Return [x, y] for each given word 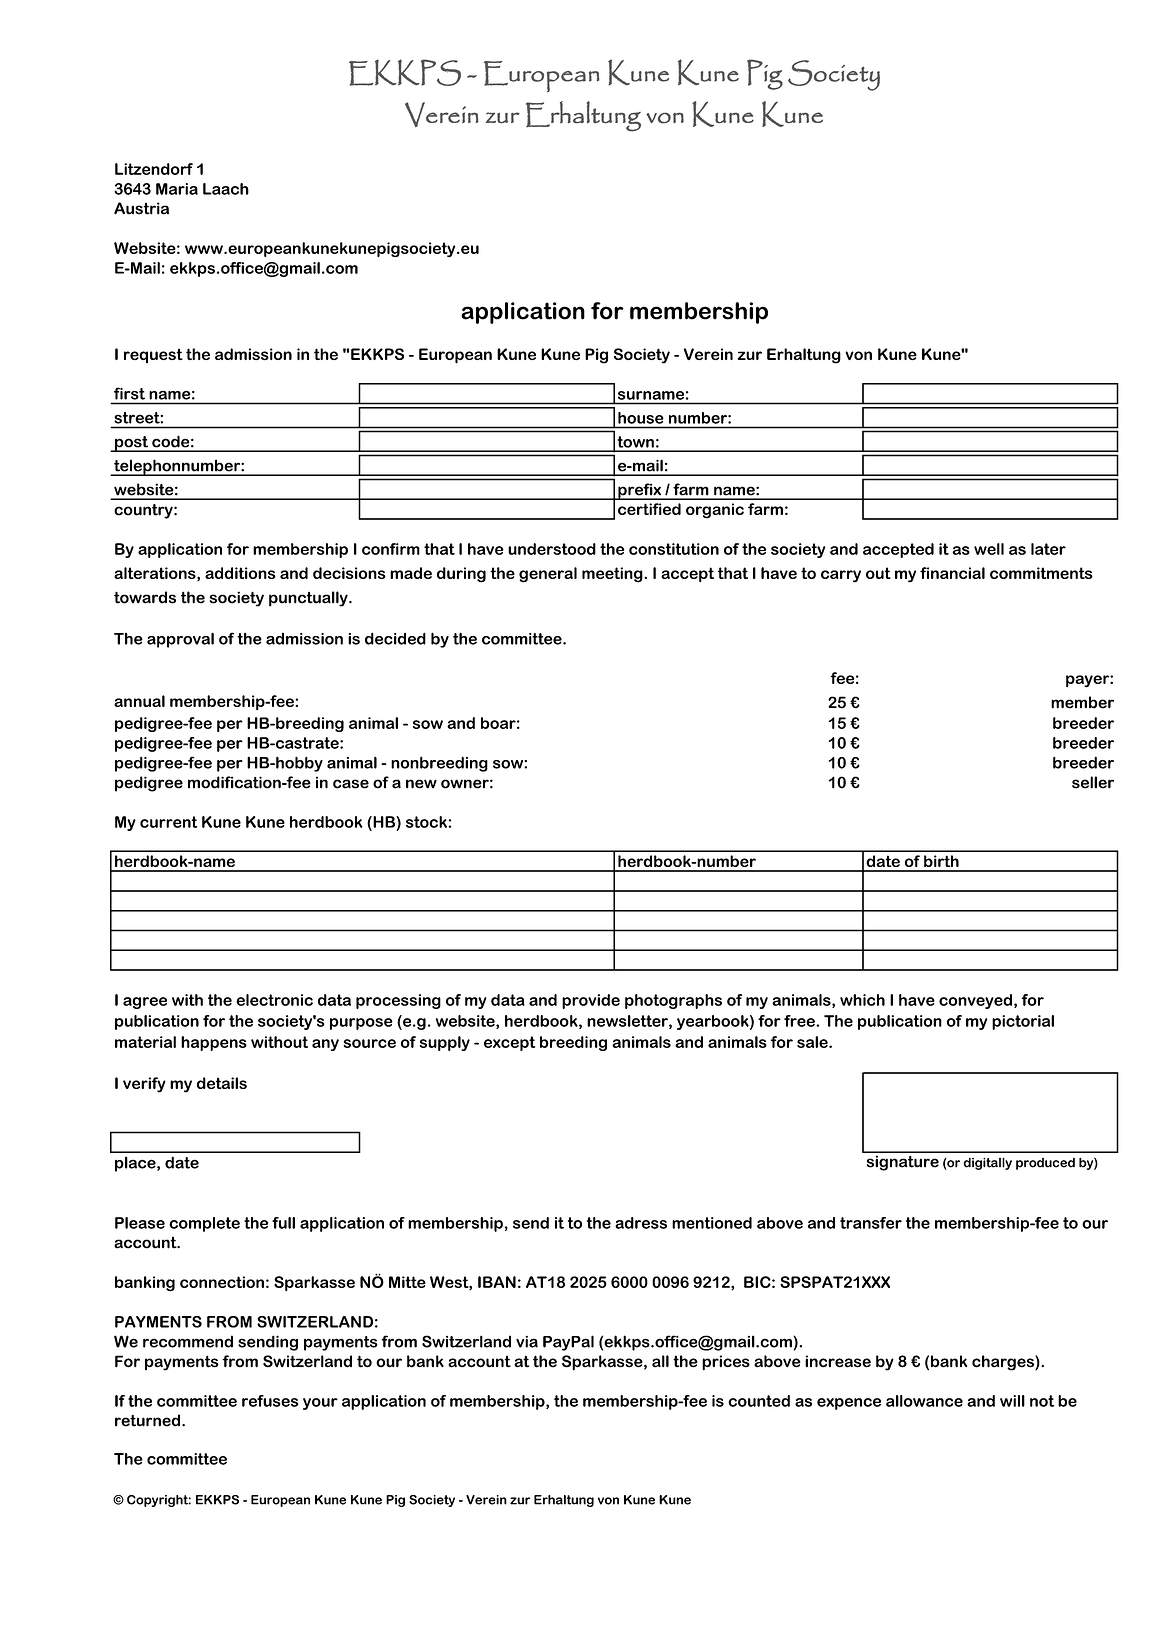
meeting [613, 575]
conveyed [975, 1001]
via [527, 1342]
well [989, 549]
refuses [270, 1401]
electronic [274, 1000]
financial [952, 573]
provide [591, 1001]
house [640, 418]
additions [240, 573]
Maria [177, 189]
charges [1004, 1363]
